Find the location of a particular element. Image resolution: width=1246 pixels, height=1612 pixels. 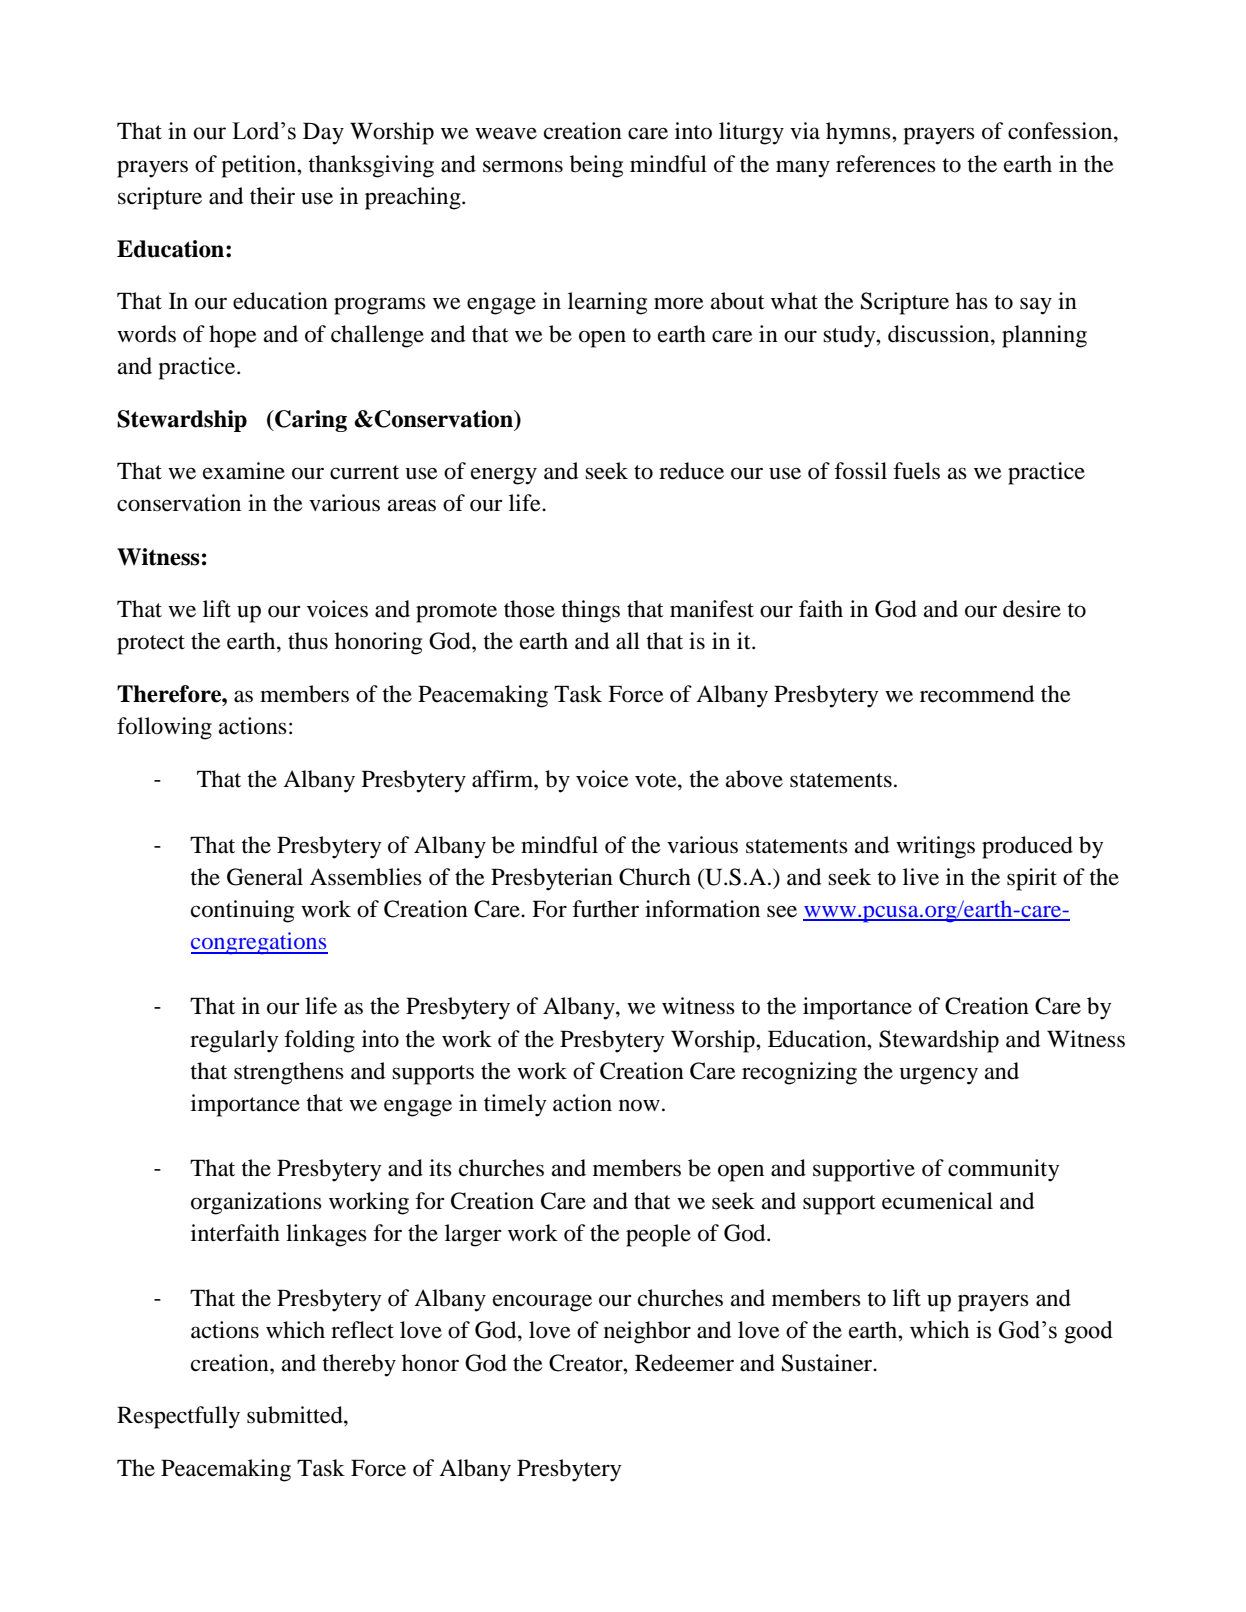

references is located at coordinates (886, 164).
